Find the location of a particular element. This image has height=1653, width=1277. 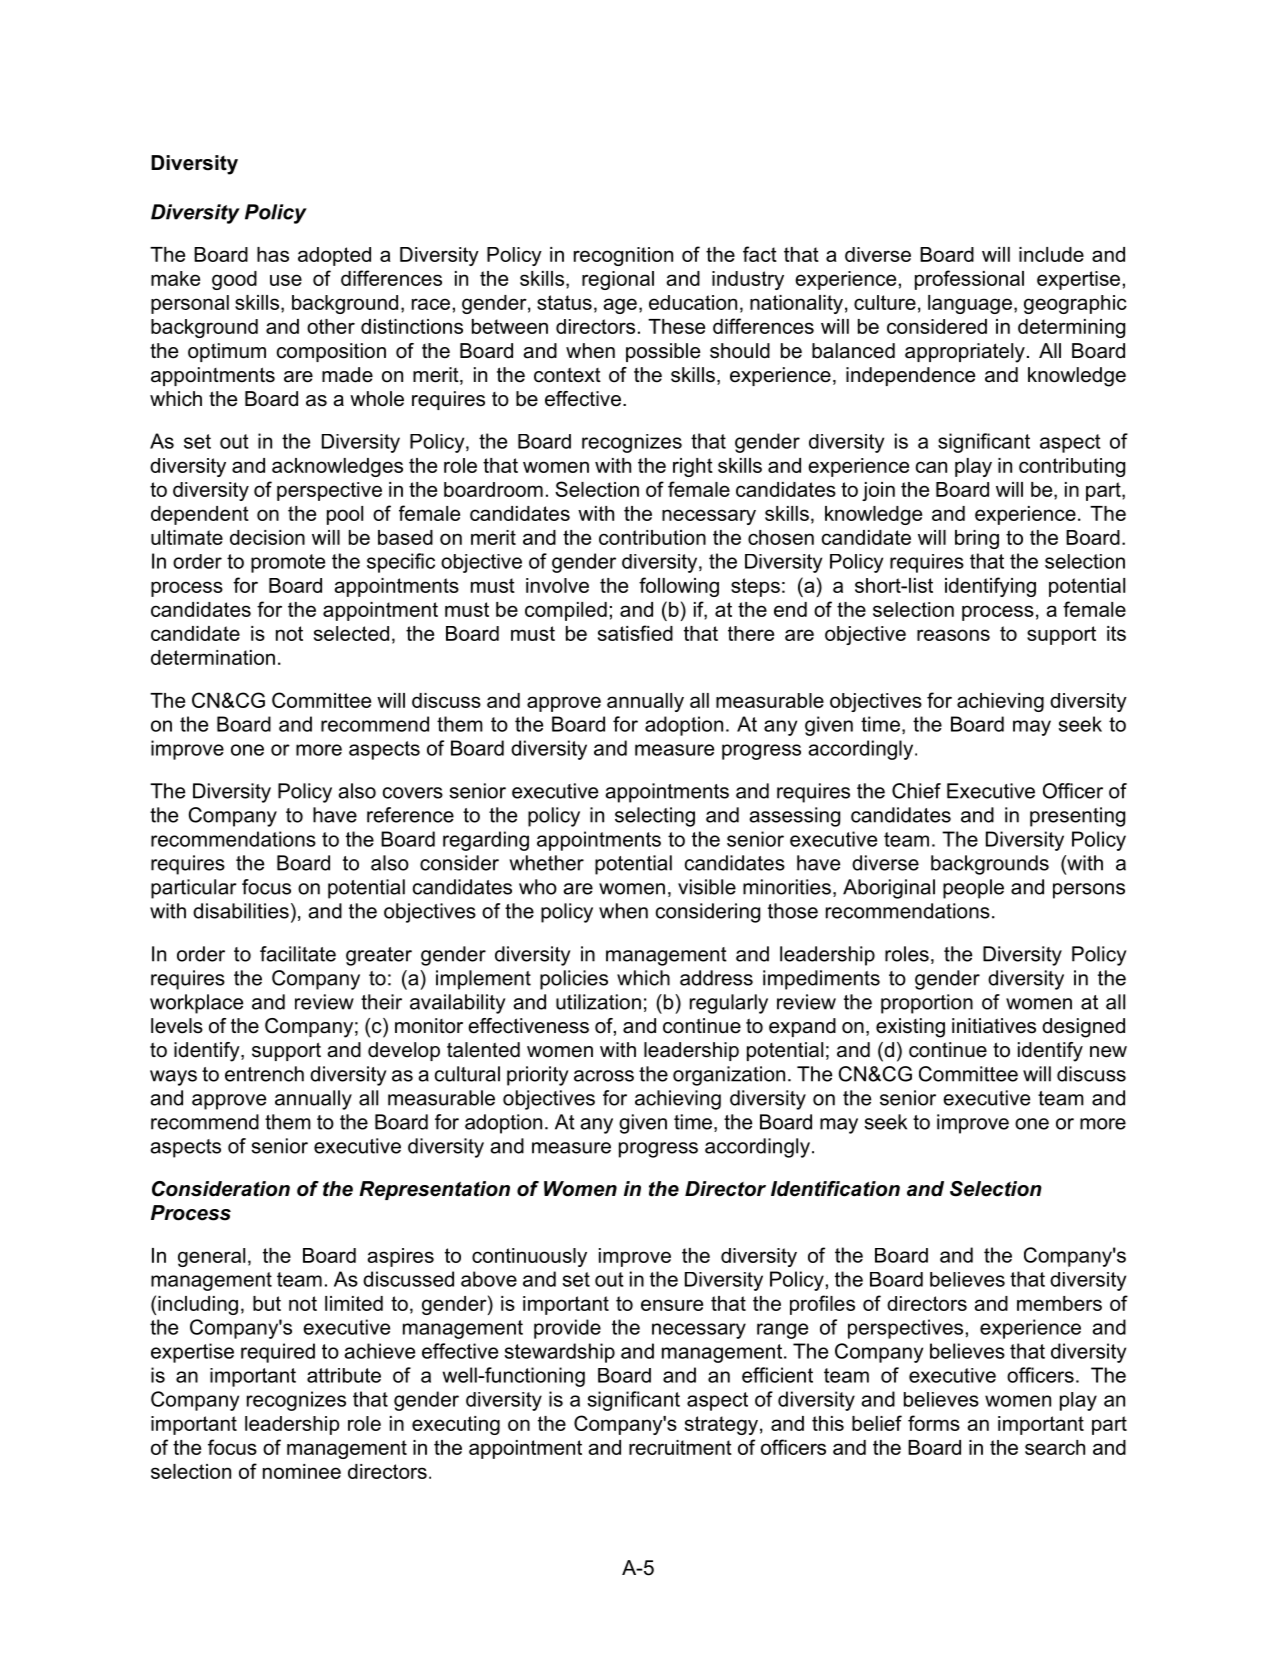

selecting is located at coordinates (655, 817).
